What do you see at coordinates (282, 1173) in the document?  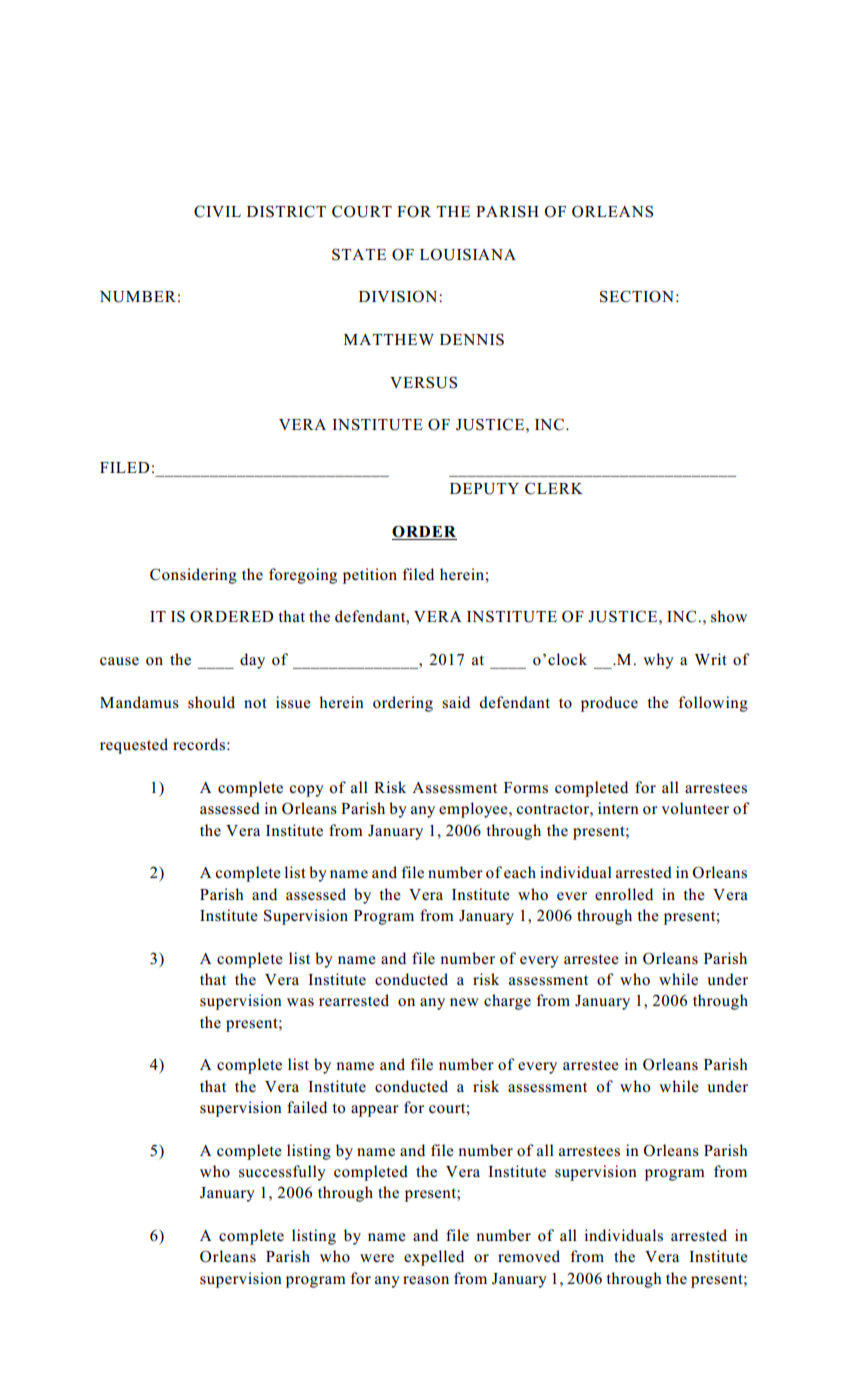 I see `successfully` at bounding box center [282, 1173].
